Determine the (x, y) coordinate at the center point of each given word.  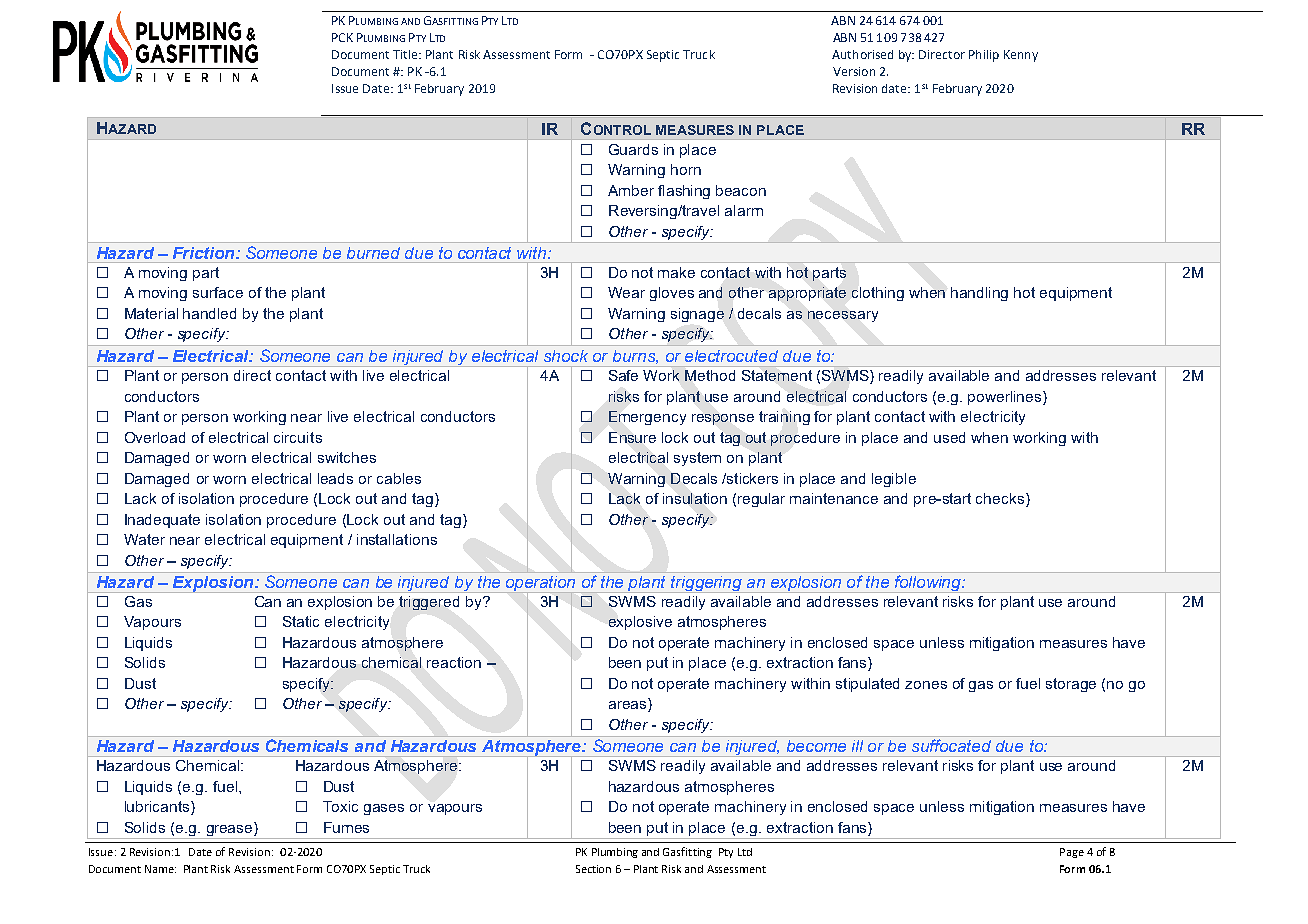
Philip (984, 56)
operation (540, 583)
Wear (626, 292)
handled (209, 313)
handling (979, 294)
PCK (342, 37)
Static (301, 621)
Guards (633, 149)
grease (231, 829)
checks (1000, 498)
